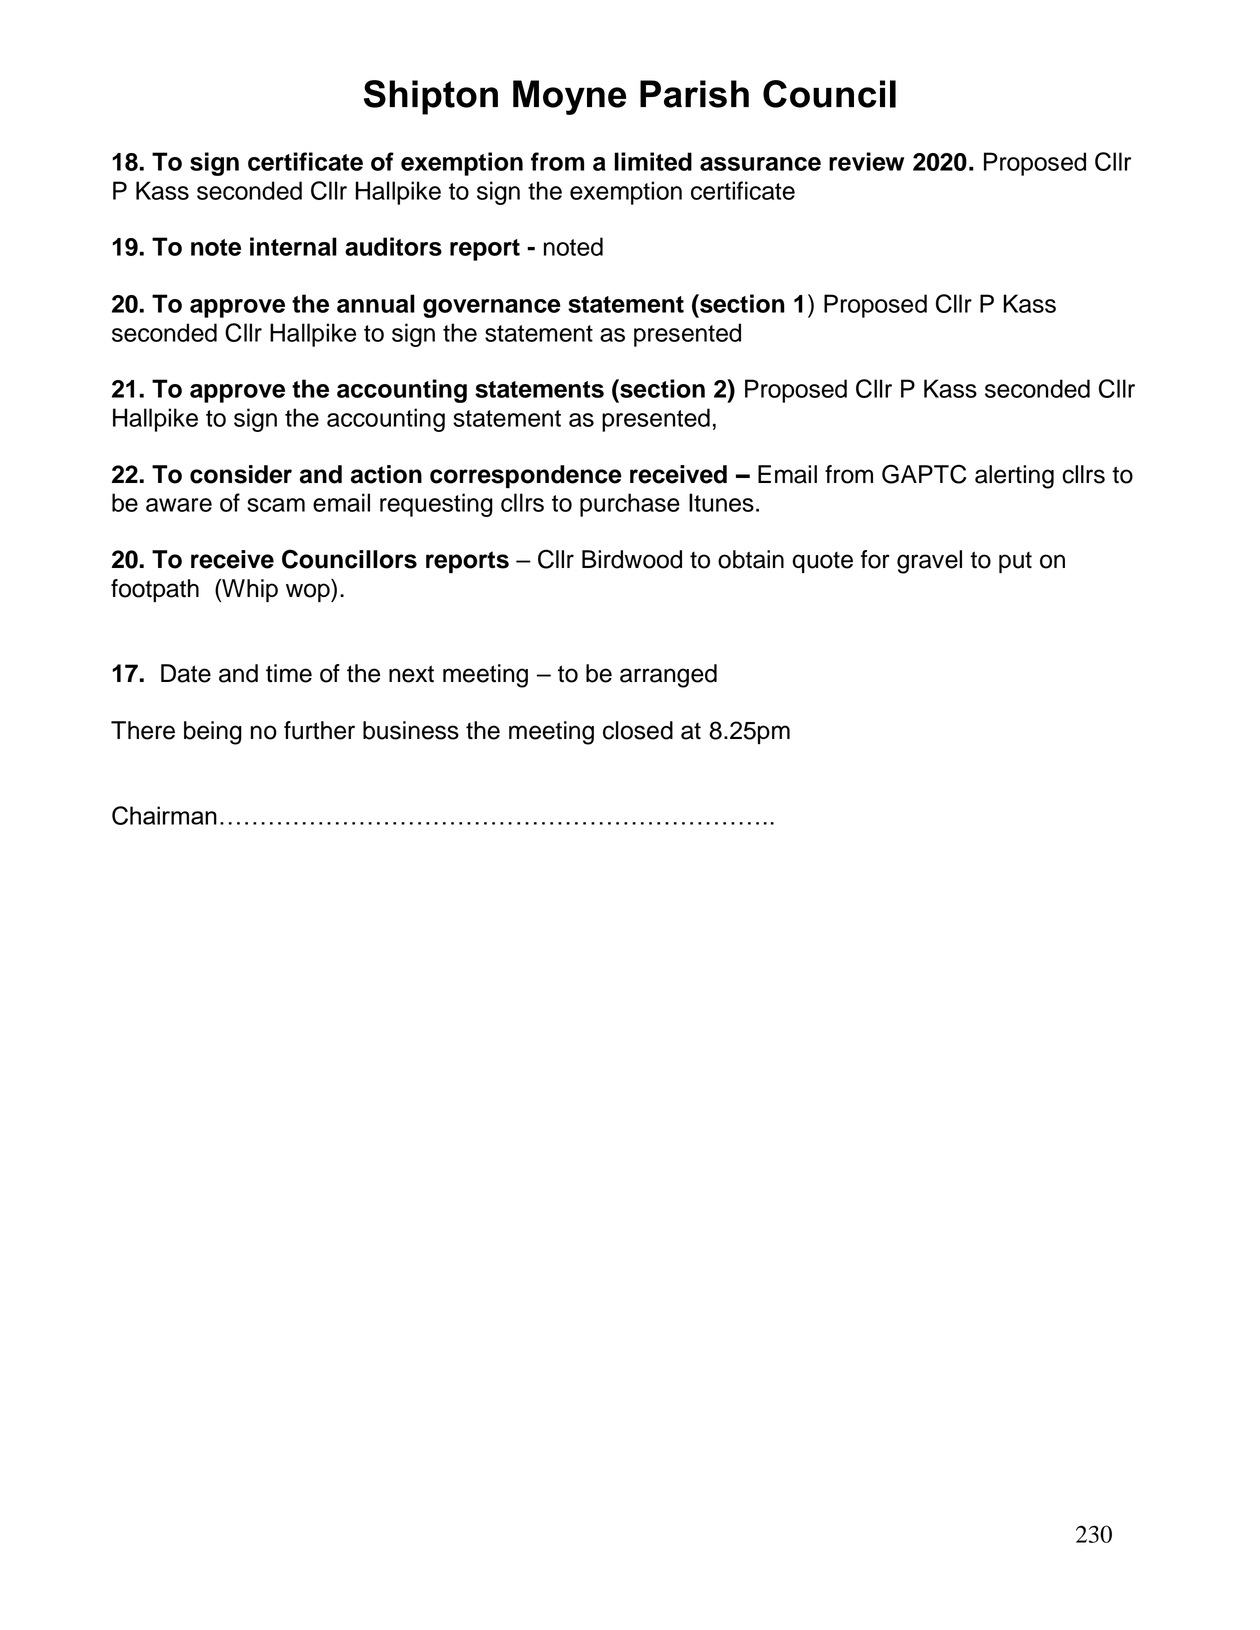 This screenshot has width=1260, height=1630. Describe the element at coordinates (492, 308) in the screenshot. I see `governance` at that location.
